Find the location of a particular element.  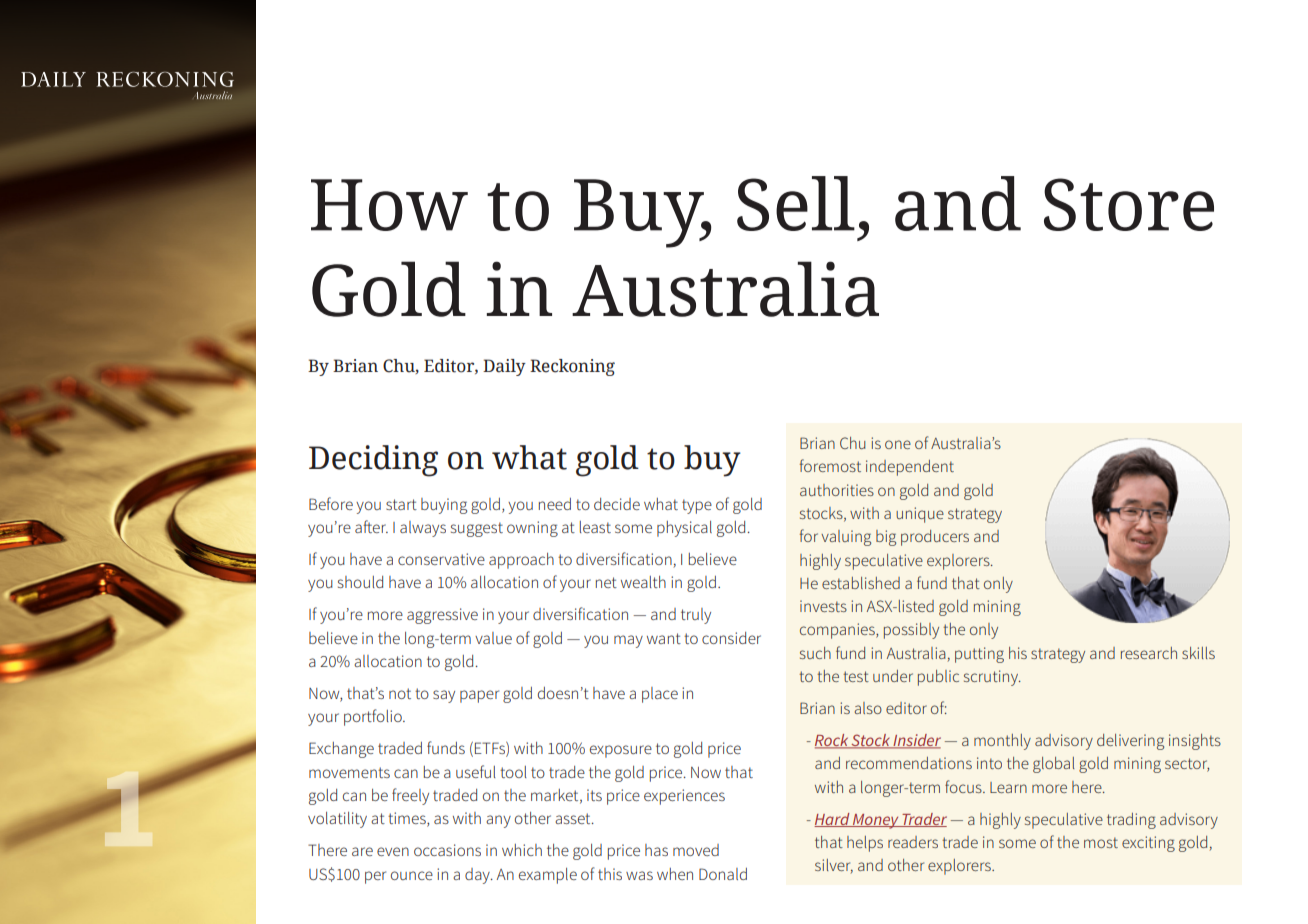

valuing is located at coordinates (846, 538).
